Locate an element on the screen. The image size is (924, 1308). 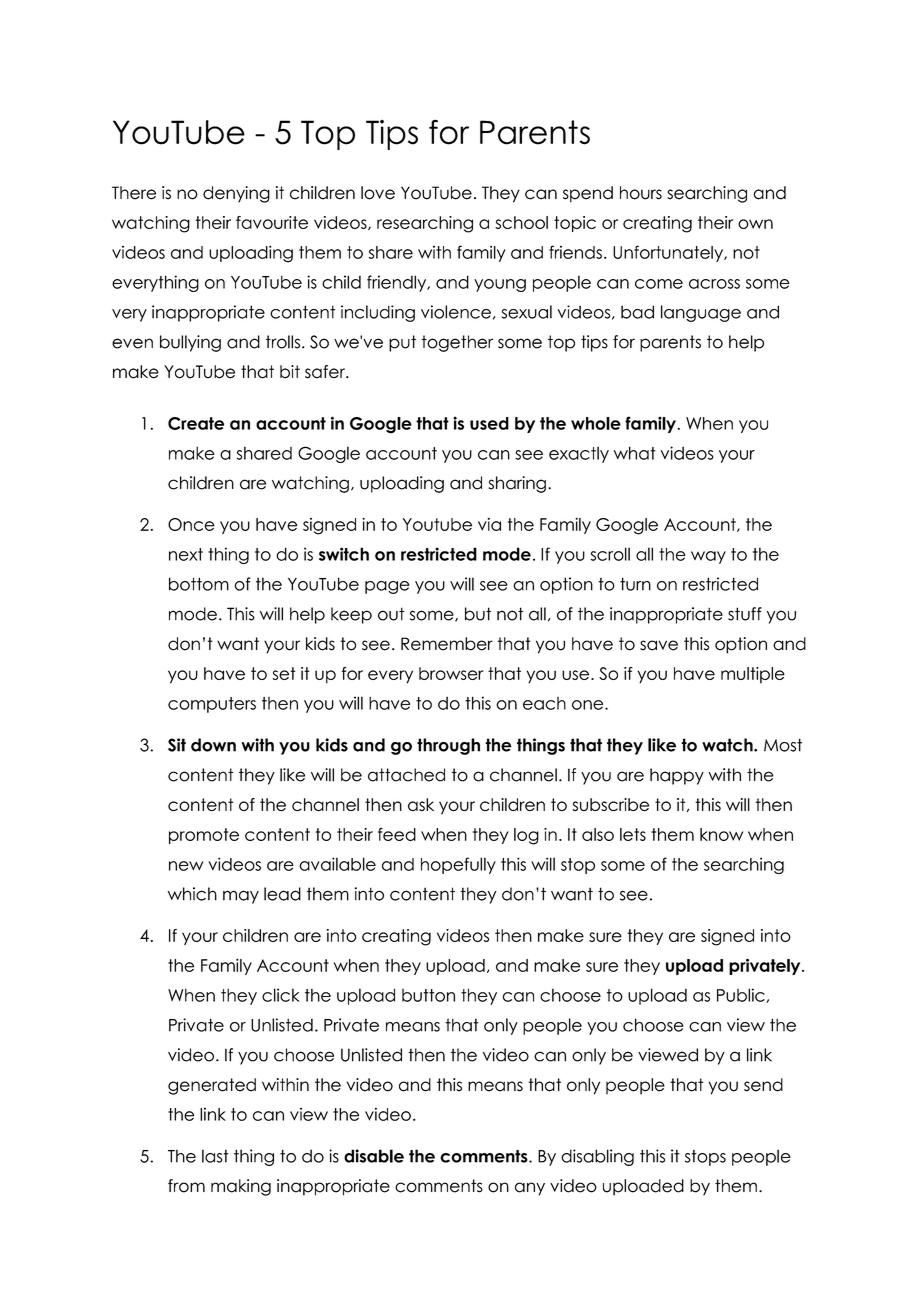
denying is located at coordinates (236, 194).
